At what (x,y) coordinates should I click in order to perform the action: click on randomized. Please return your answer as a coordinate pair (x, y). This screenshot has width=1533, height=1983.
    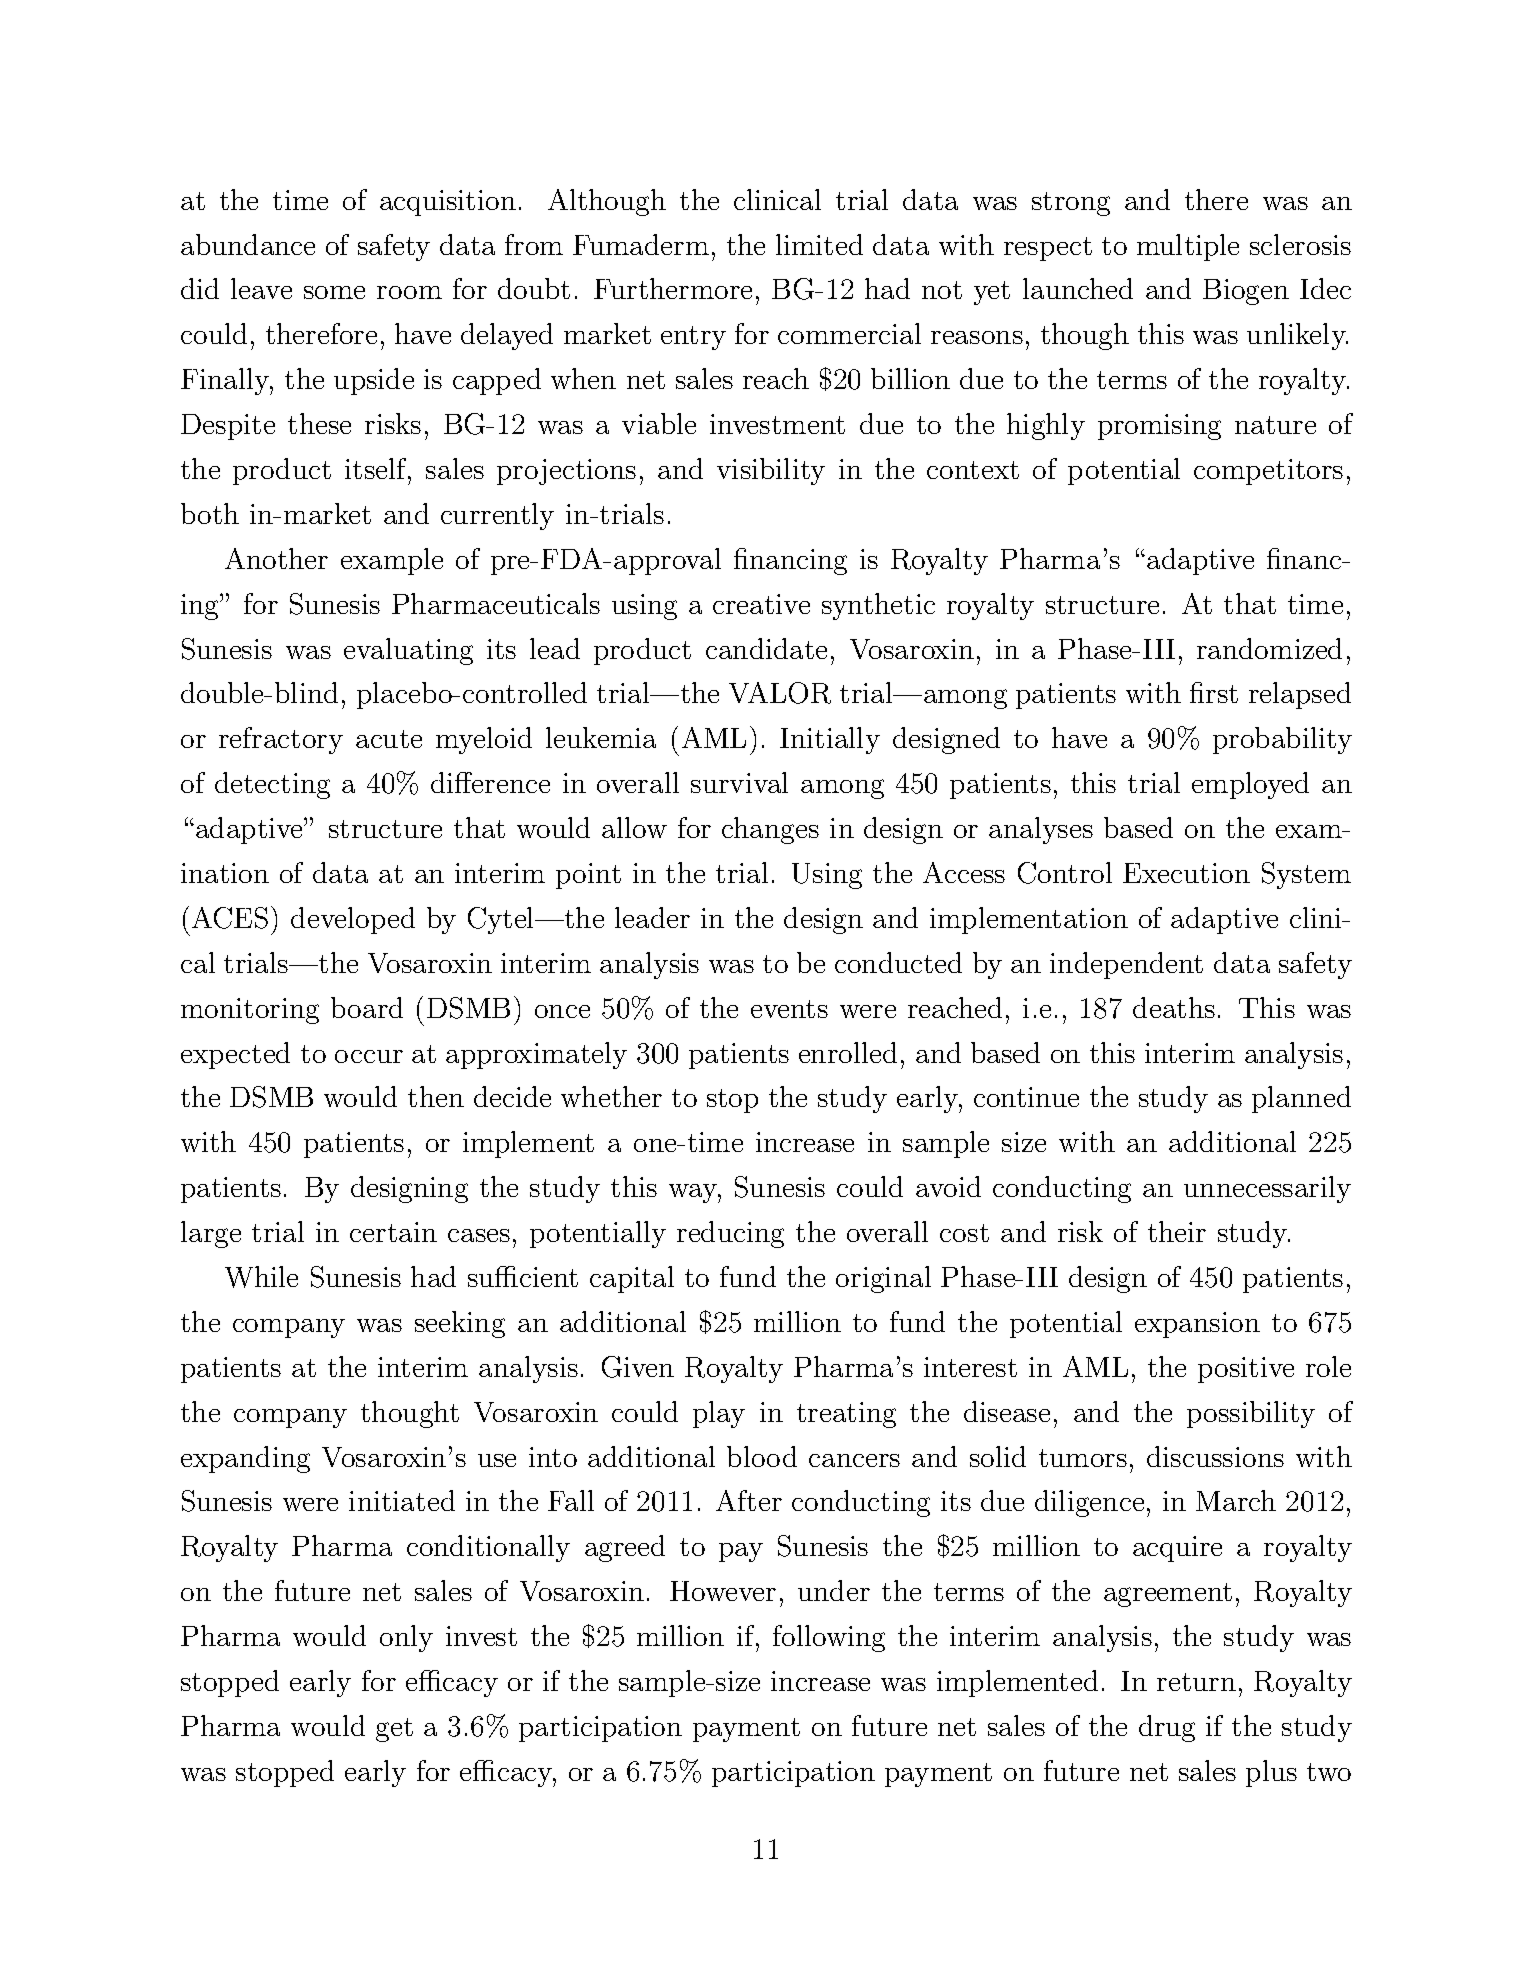
    Looking at the image, I should click on (1269, 648).
